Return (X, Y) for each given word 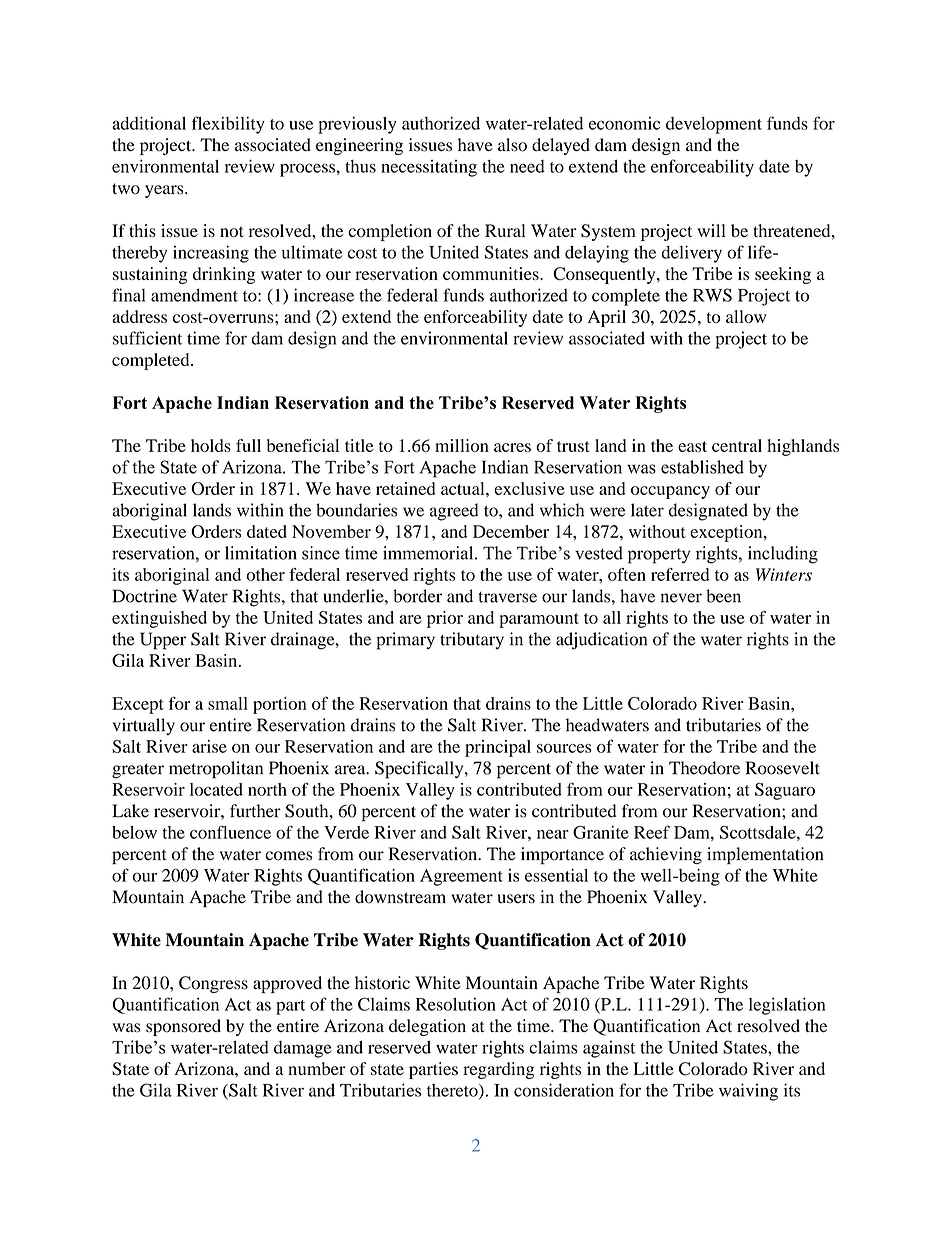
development (714, 125)
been (723, 596)
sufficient (147, 338)
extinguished (159, 619)
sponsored (183, 1027)
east (692, 446)
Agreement (461, 877)
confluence (230, 832)
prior (445, 619)
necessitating (429, 168)
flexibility (228, 125)
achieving (666, 855)
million (462, 445)
